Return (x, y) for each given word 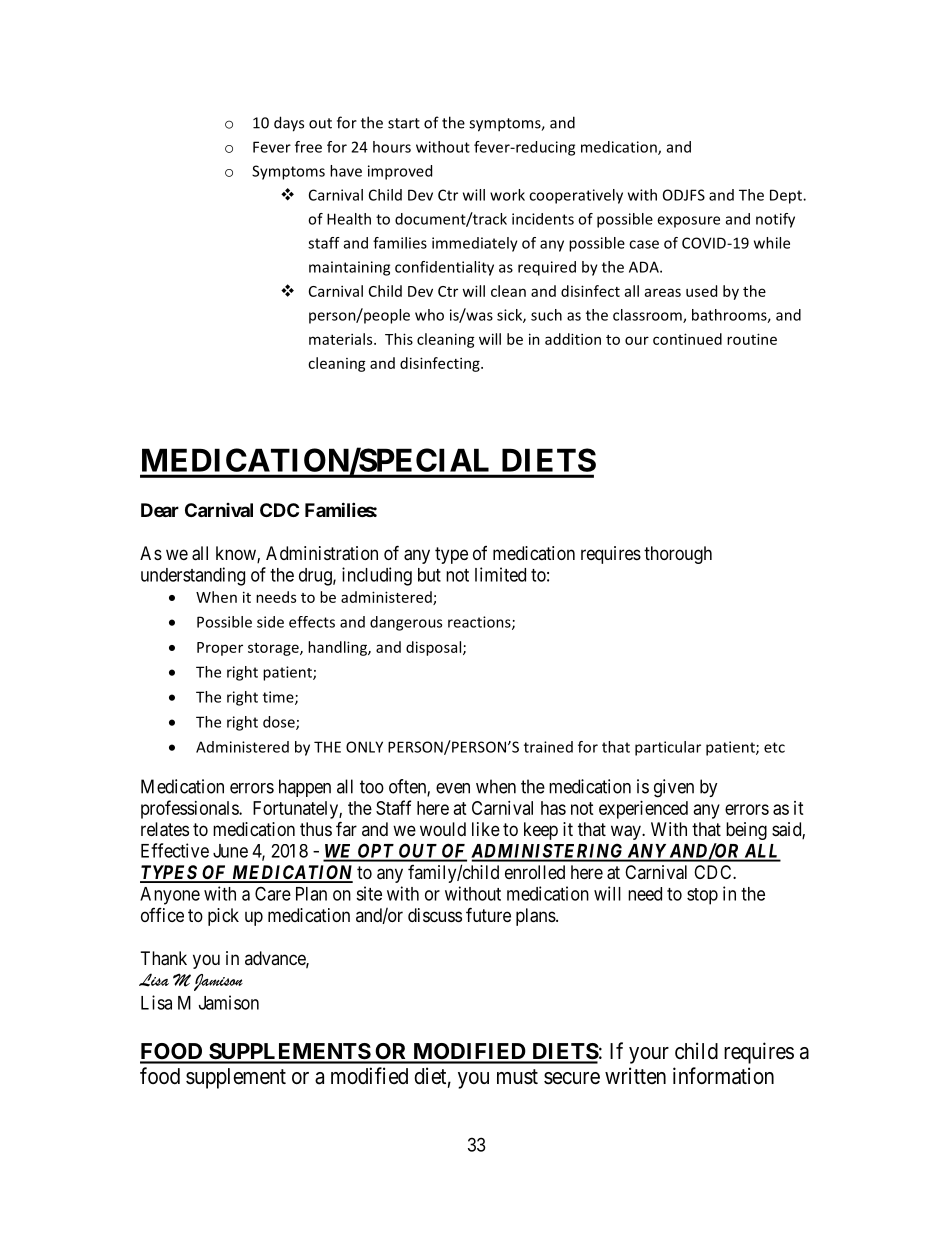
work (507, 195)
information (723, 1076)
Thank (164, 958)
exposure (688, 222)
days (289, 124)
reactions (480, 623)
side (270, 622)
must (517, 1077)
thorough (678, 555)
